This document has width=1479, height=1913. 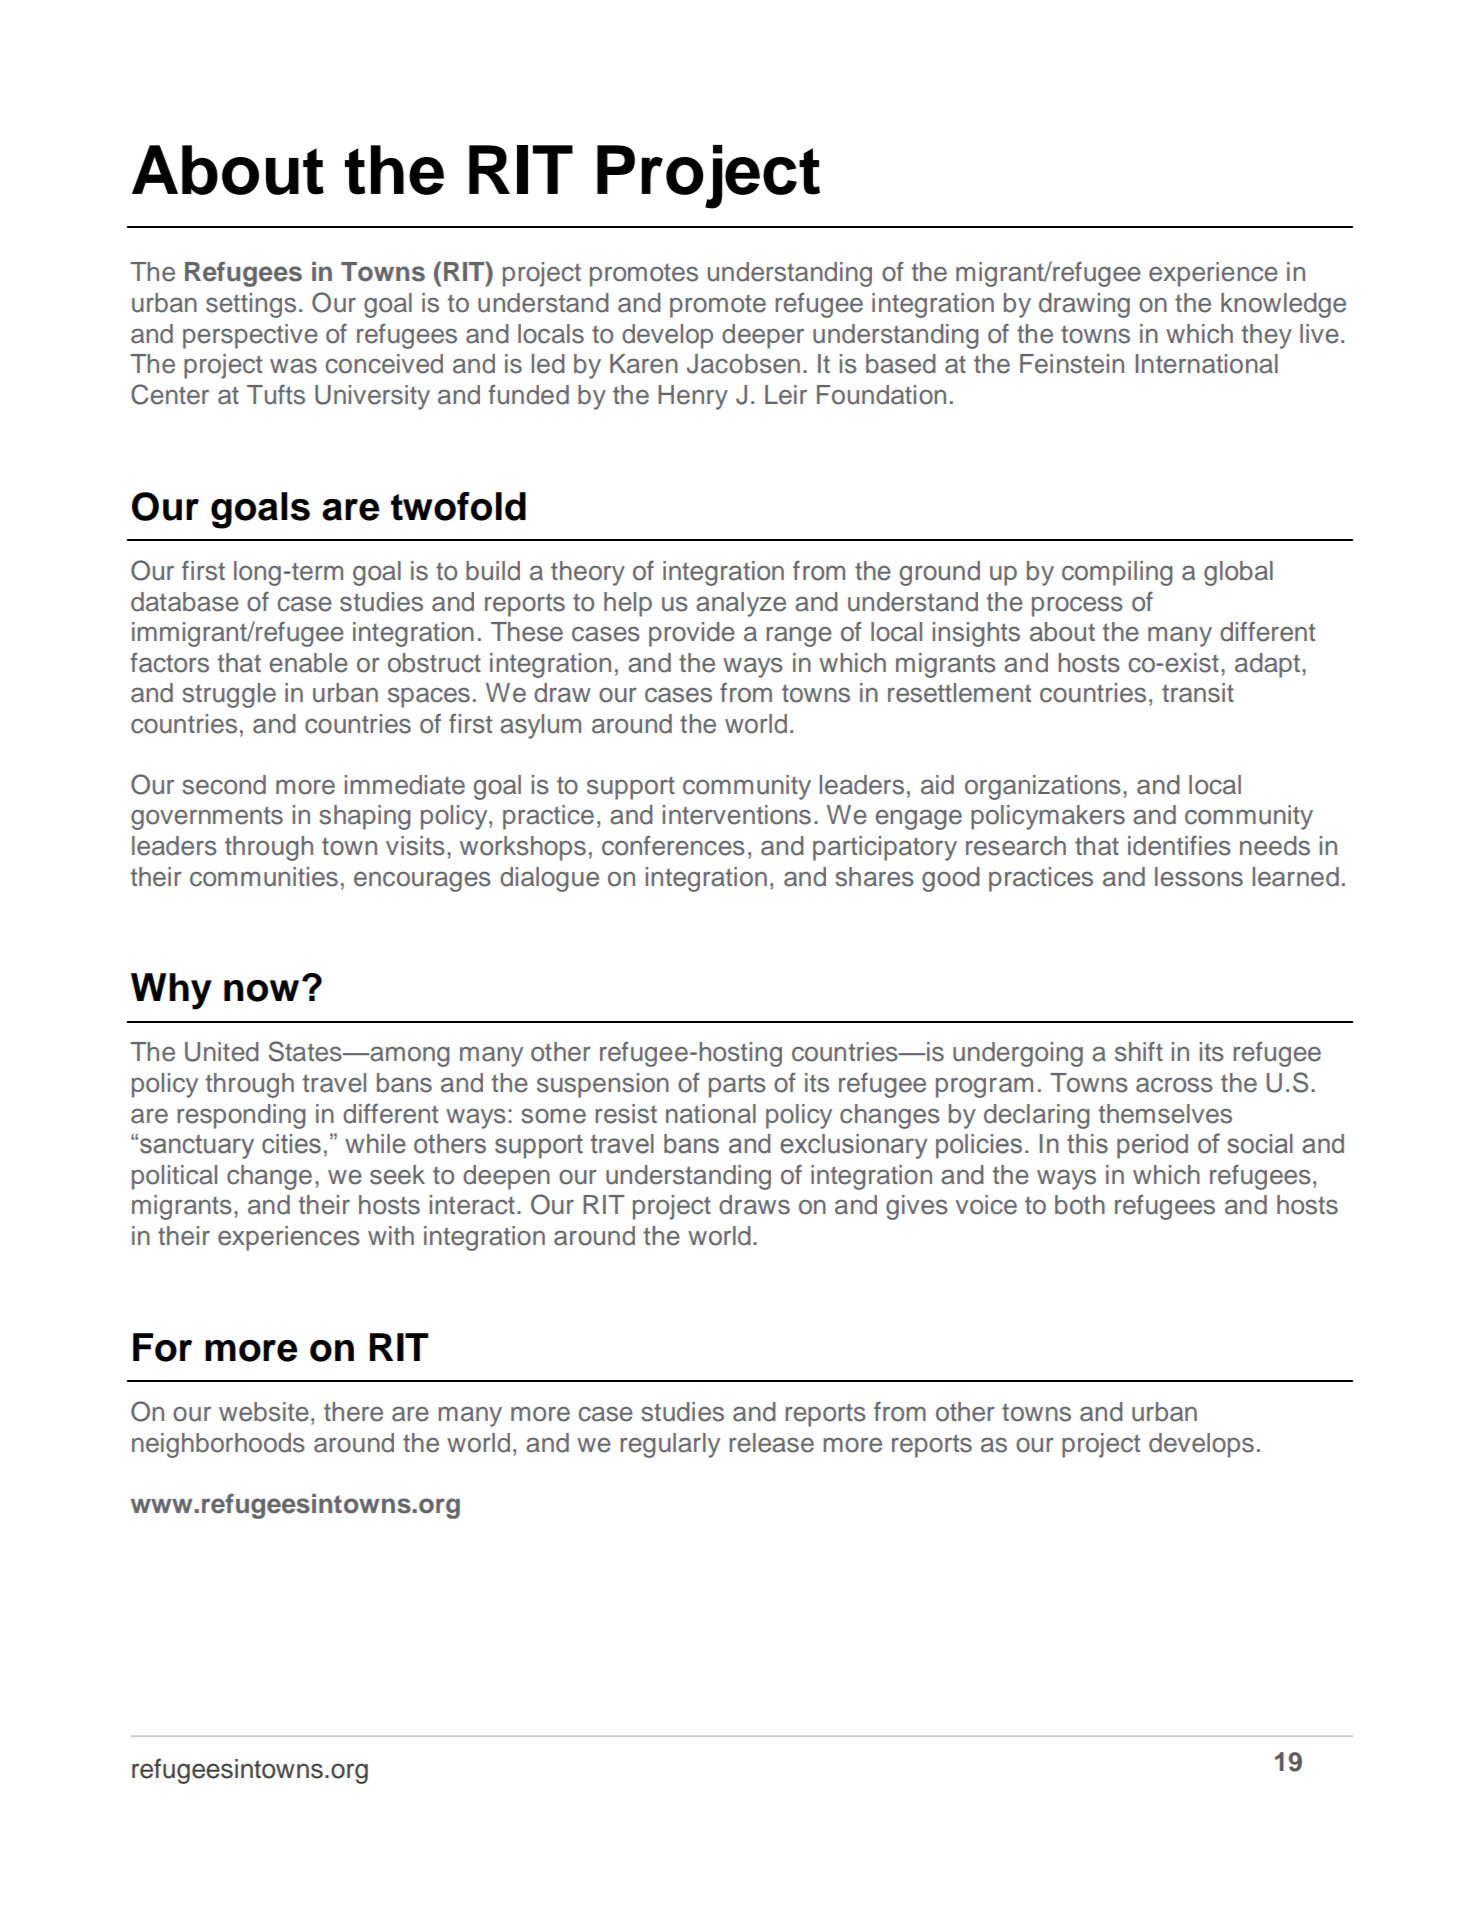 What do you see at coordinates (741, 604) in the document?
I see `analyze` at bounding box center [741, 604].
